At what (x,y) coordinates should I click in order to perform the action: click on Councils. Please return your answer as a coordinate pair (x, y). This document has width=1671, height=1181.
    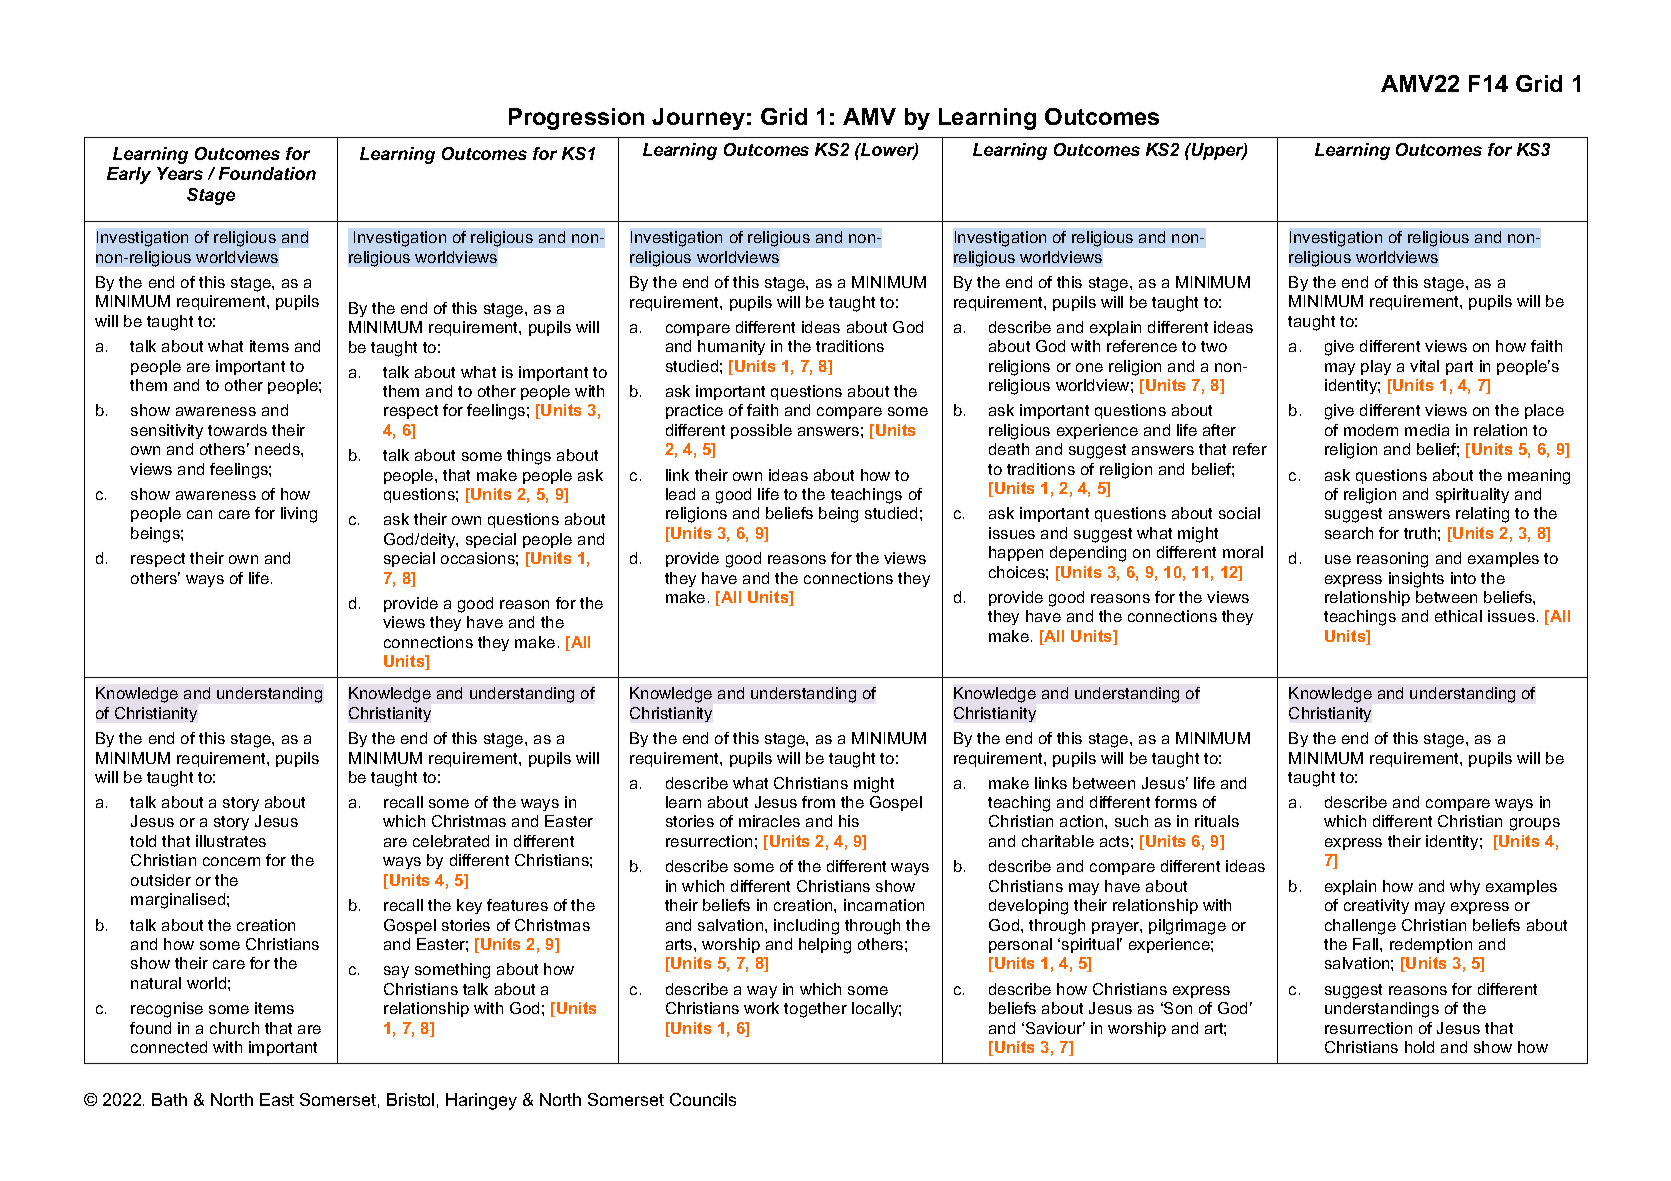
    Looking at the image, I should click on (703, 1099).
